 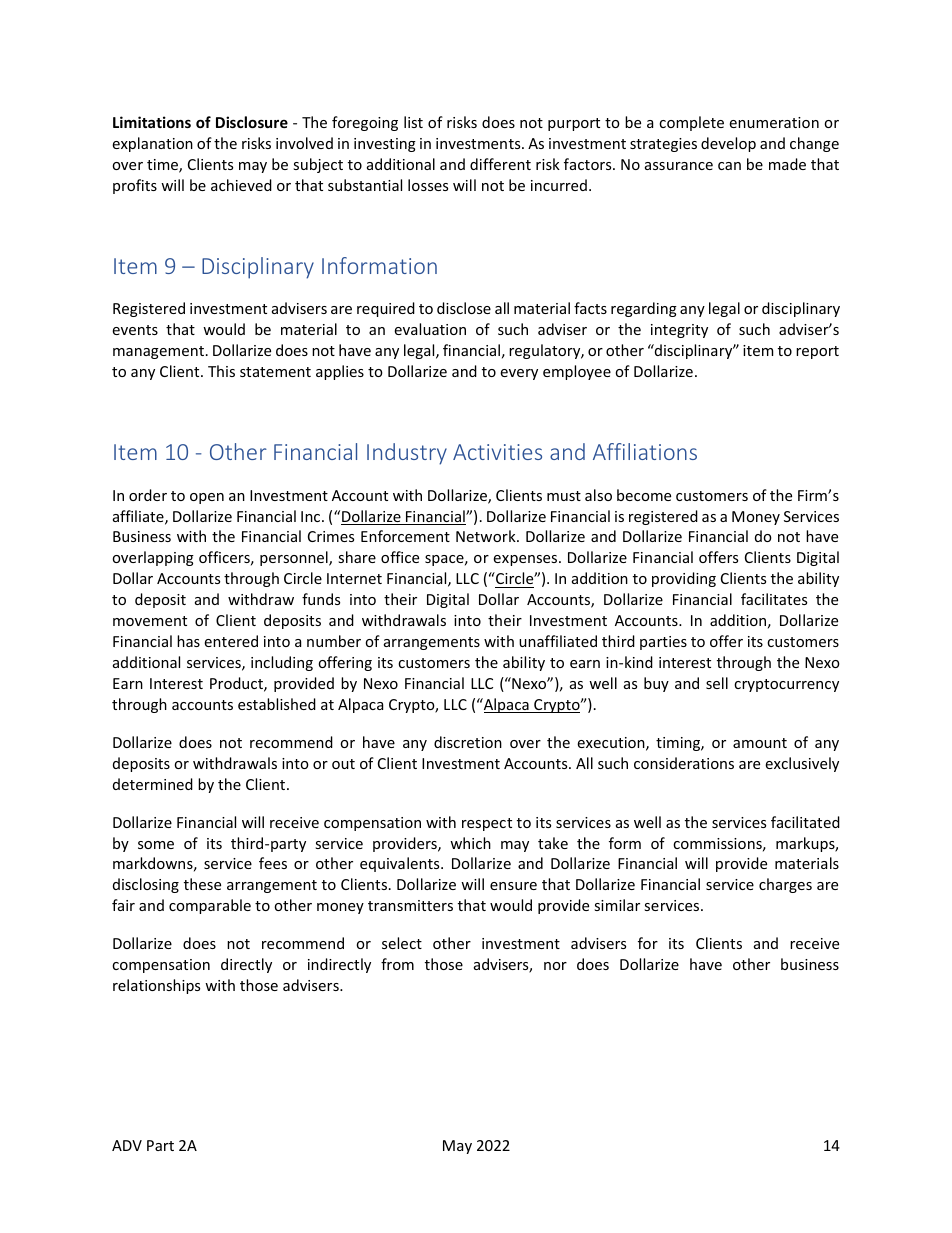 I want to click on from, so click(x=397, y=964).
